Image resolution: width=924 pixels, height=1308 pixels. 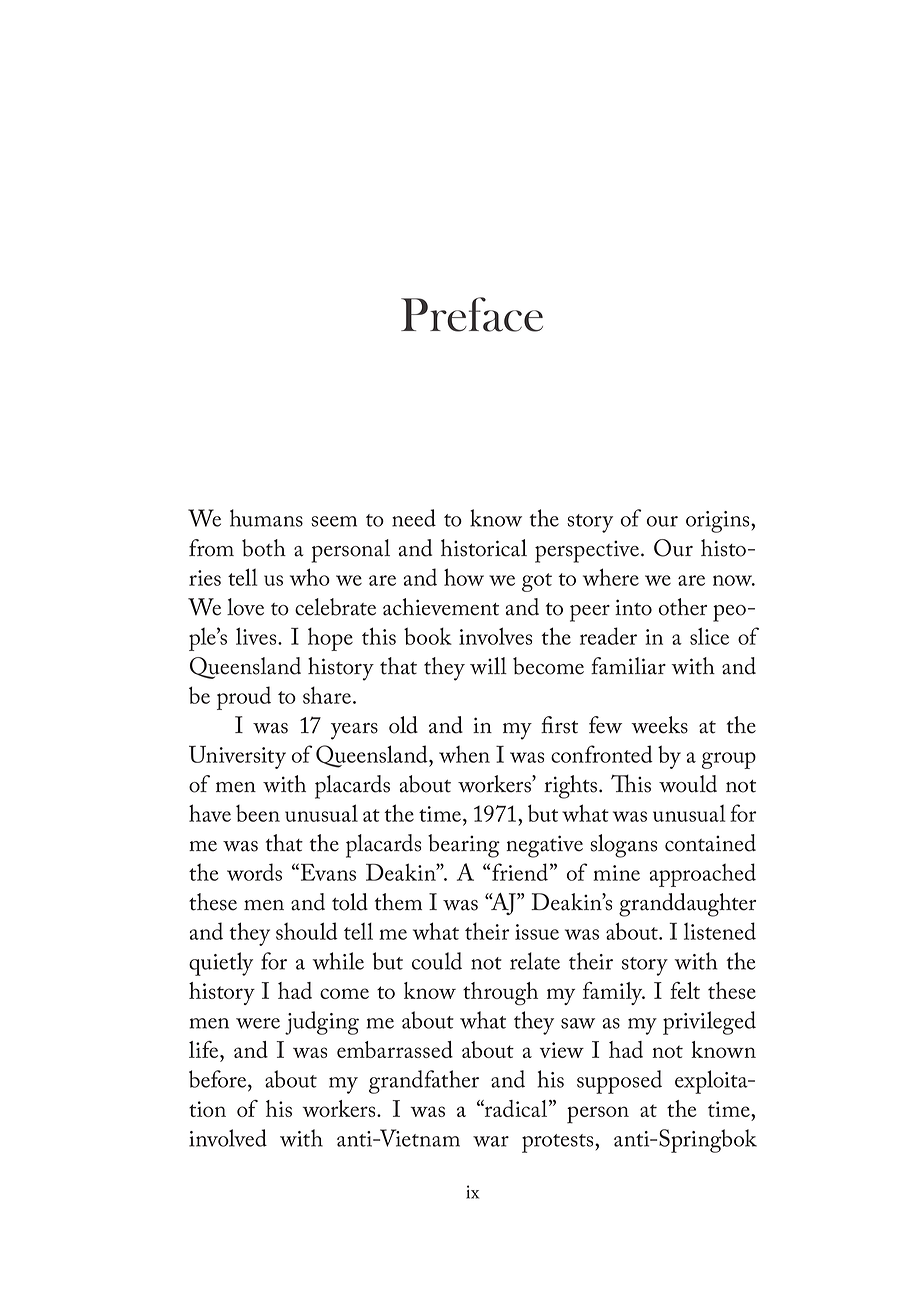 I want to click on supposed, so click(x=619, y=1082).
